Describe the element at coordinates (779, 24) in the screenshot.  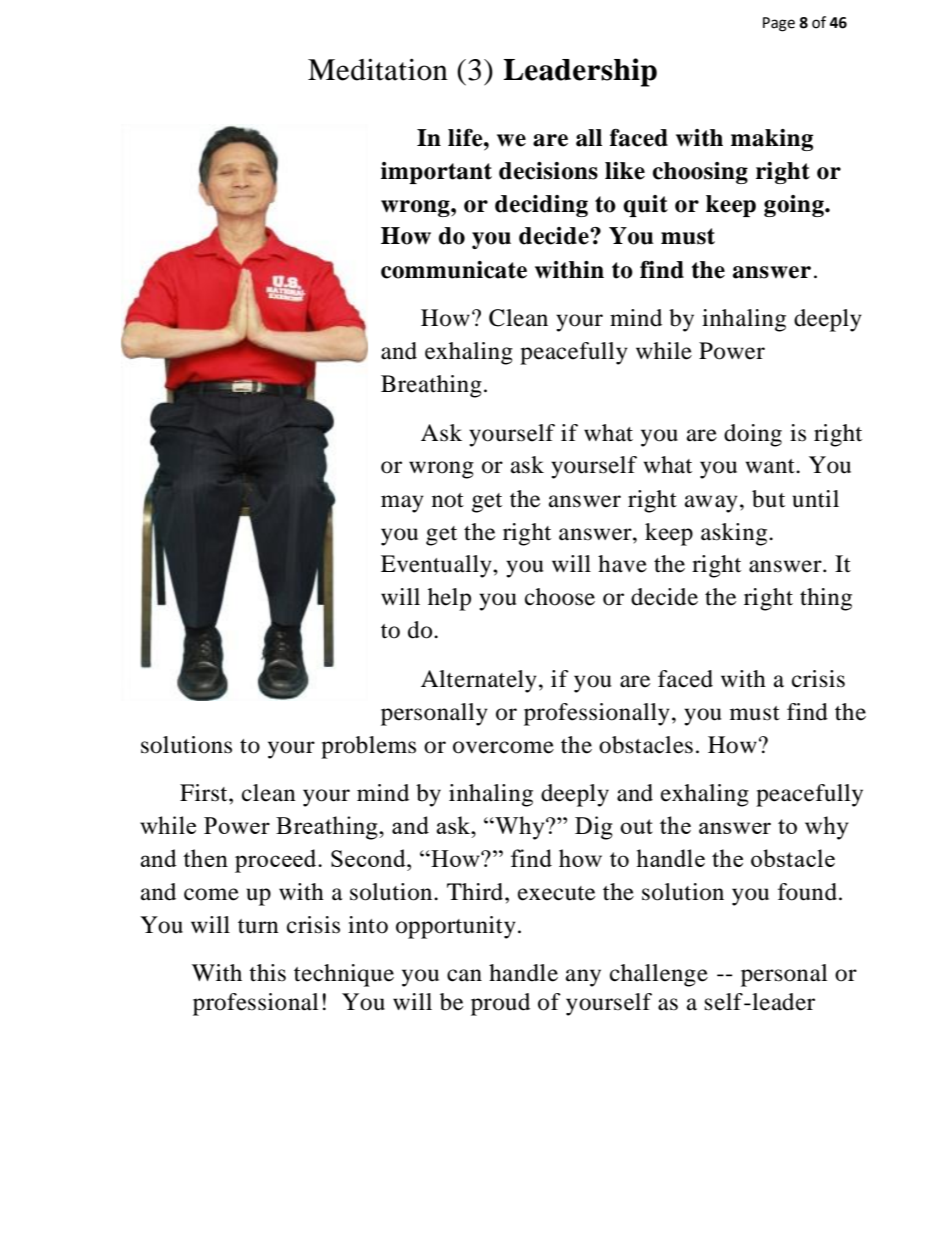
I see `Page` at that location.
